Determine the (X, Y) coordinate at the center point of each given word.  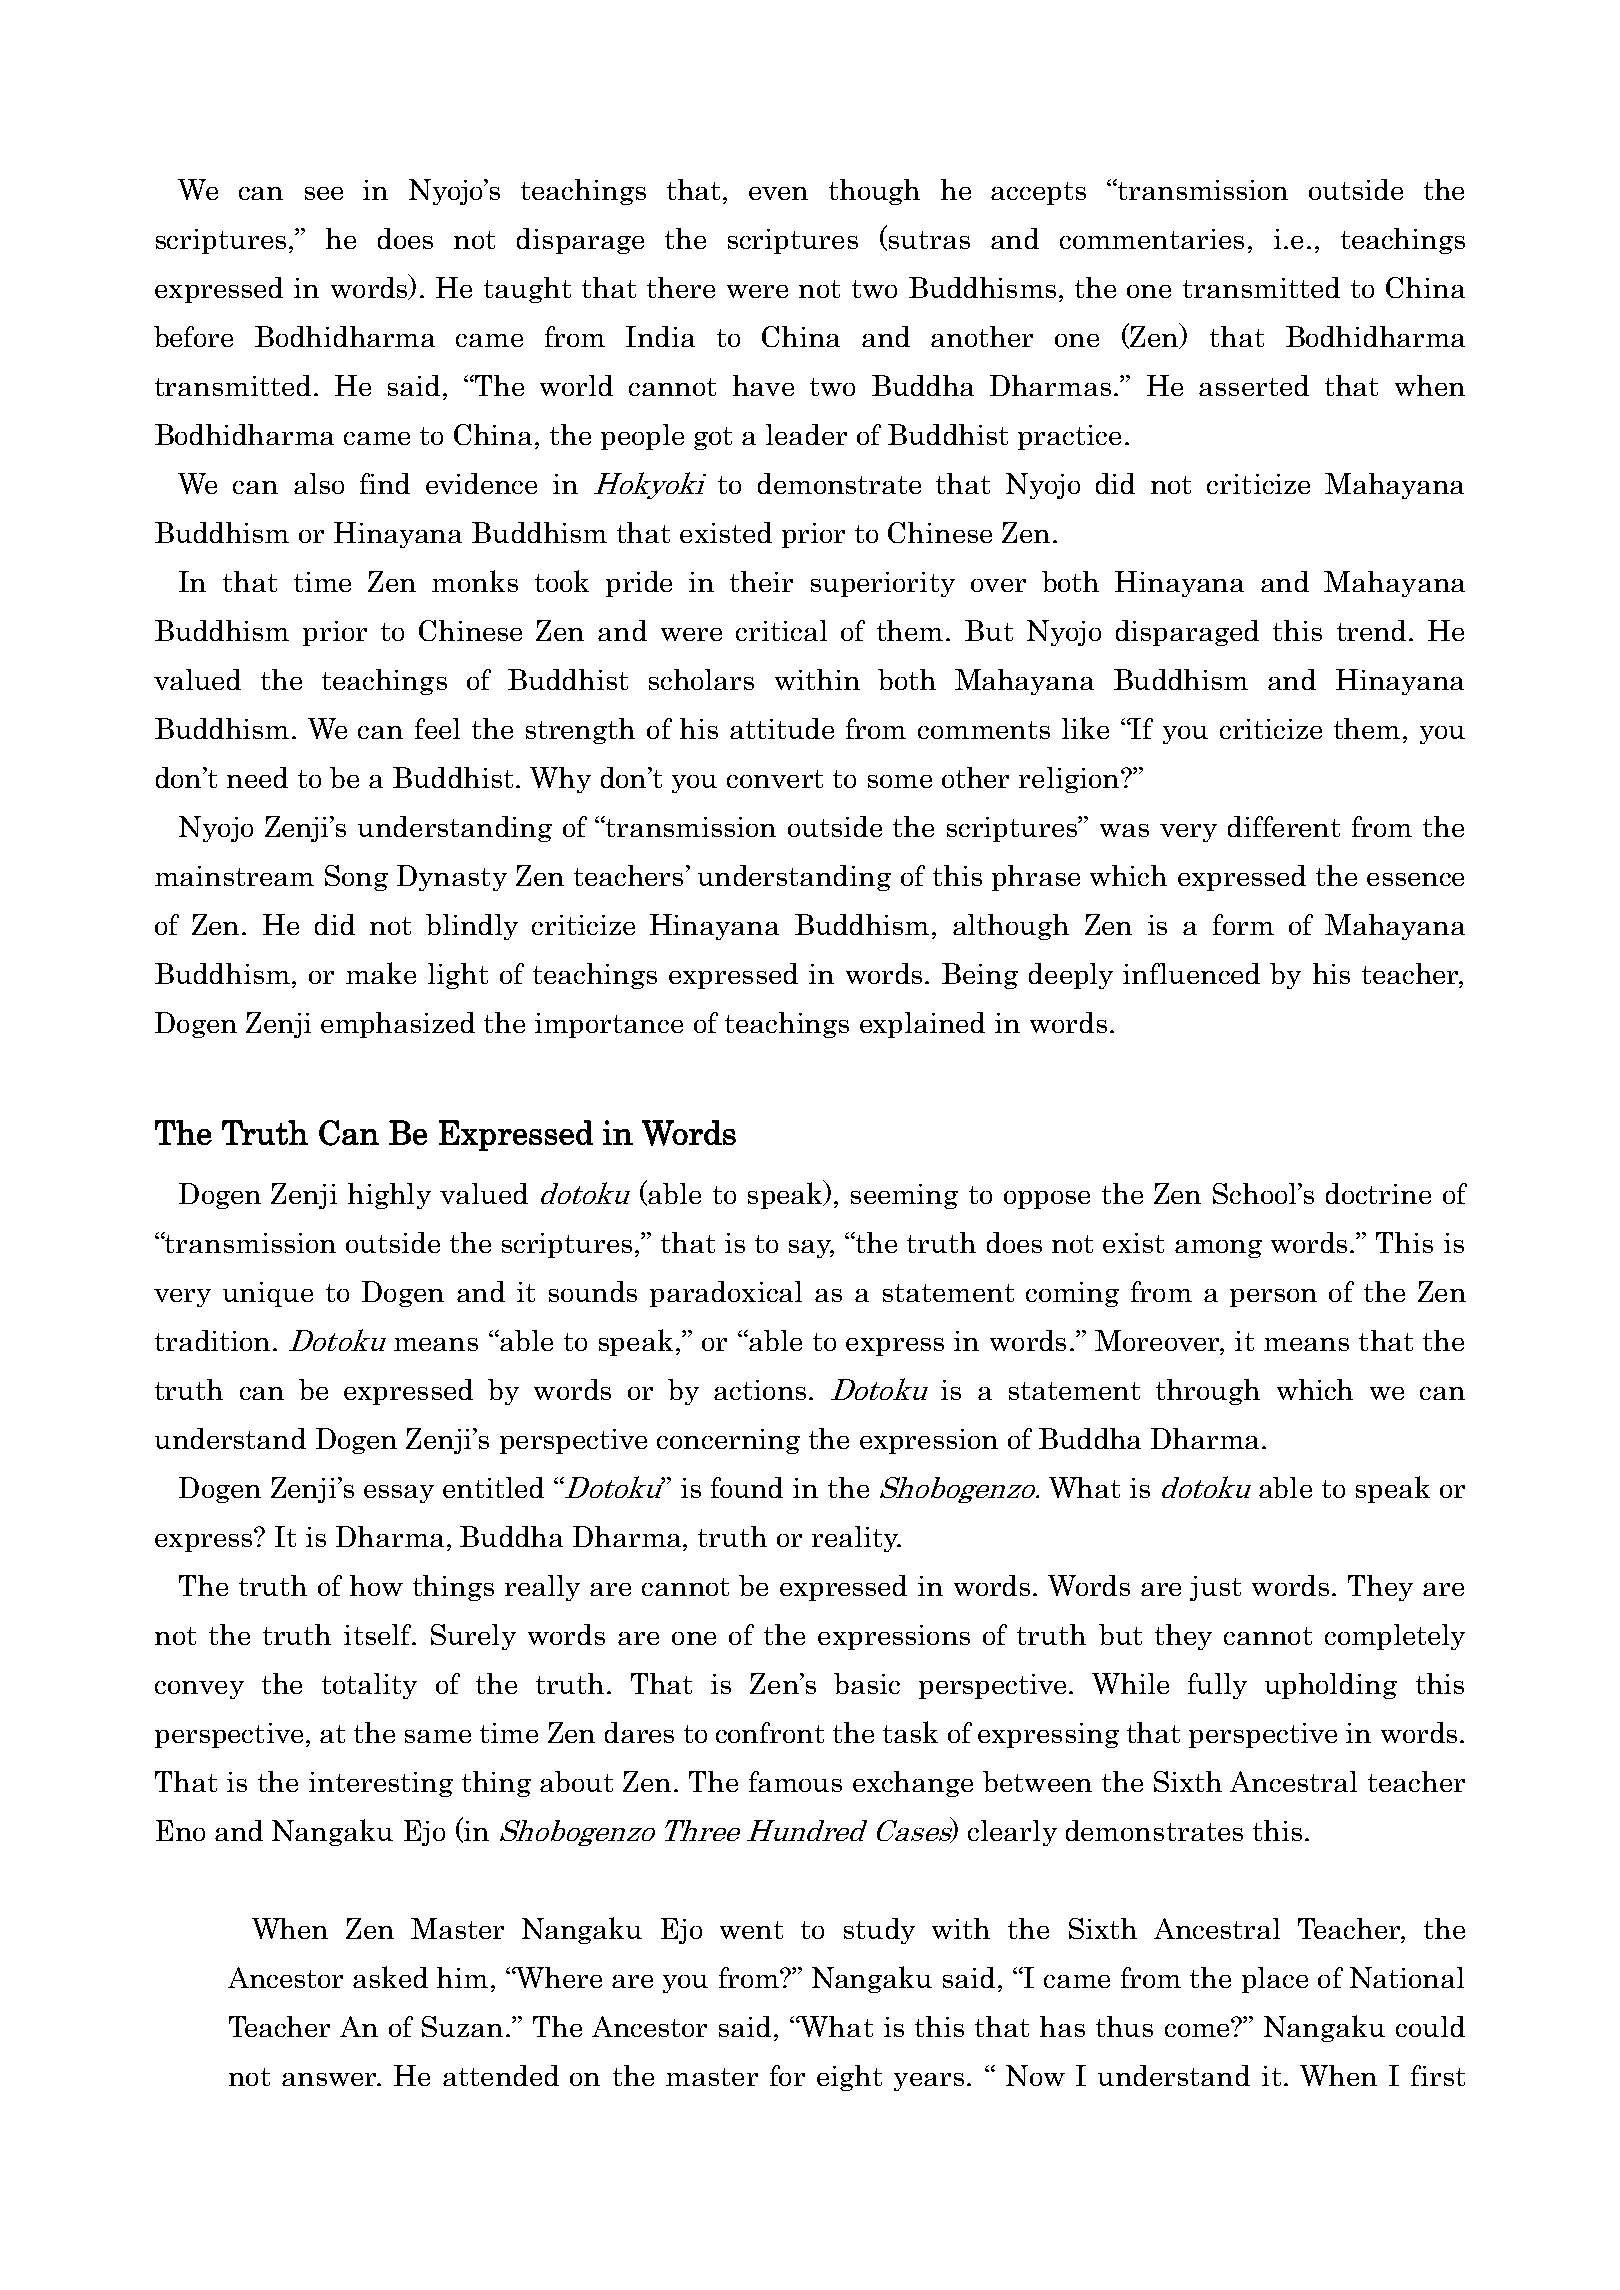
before (193, 336)
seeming (904, 1196)
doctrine (1378, 1193)
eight (849, 2078)
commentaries (1152, 239)
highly (389, 1196)
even (778, 193)
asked (390, 1977)
